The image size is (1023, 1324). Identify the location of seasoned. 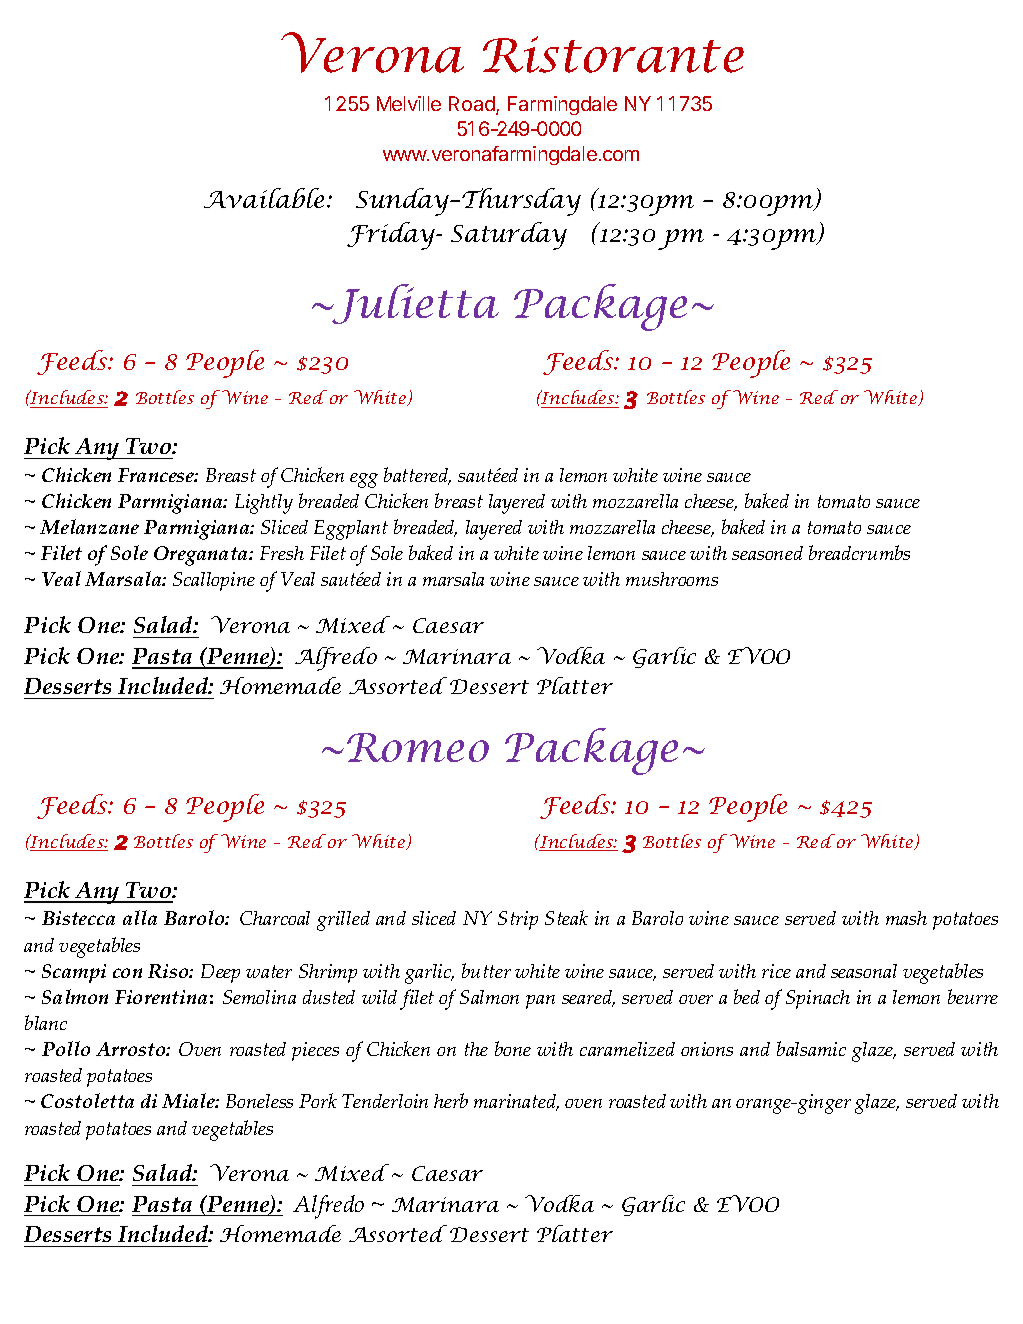
(767, 553).
